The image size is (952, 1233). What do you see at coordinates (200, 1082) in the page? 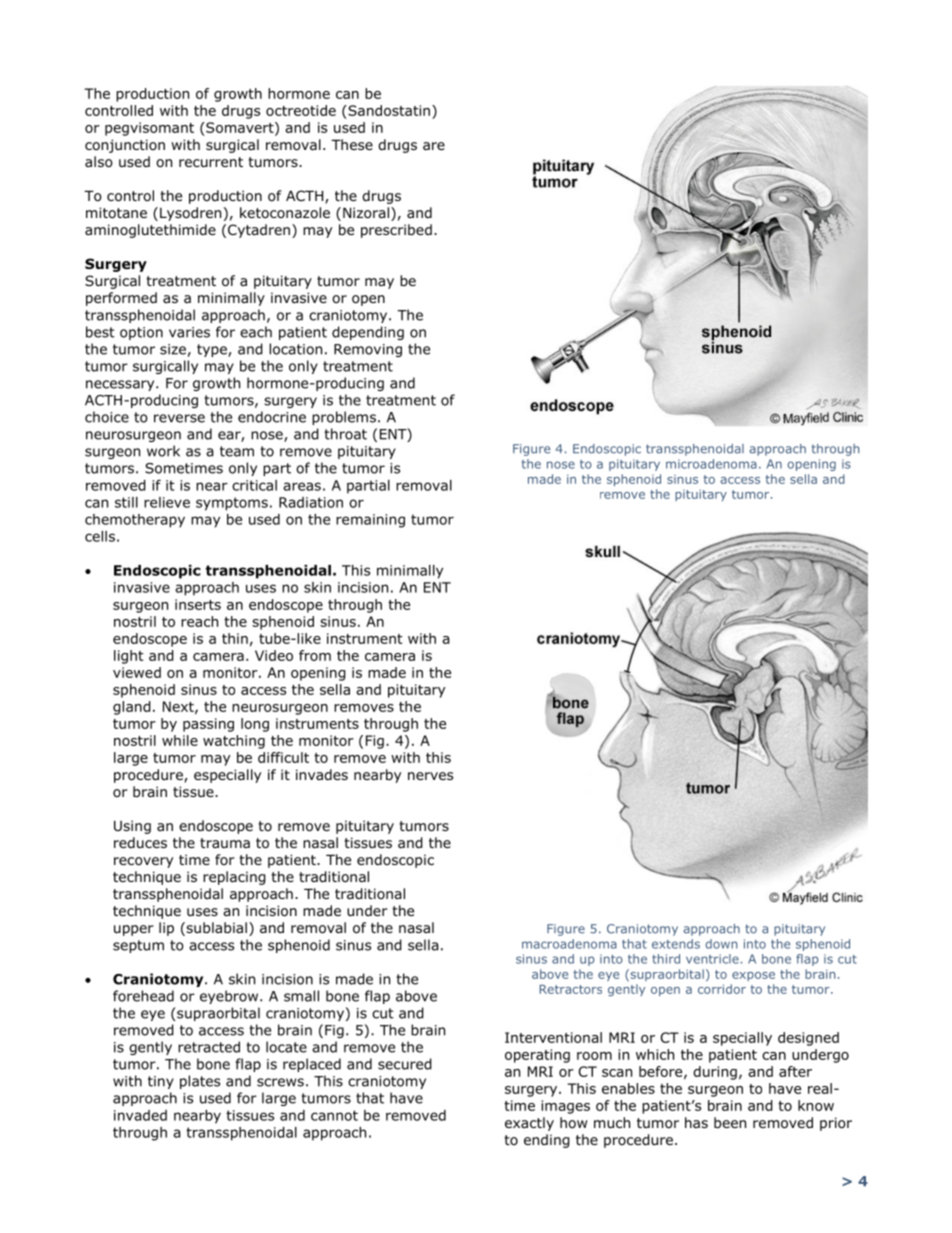
I see `plates` at bounding box center [200, 1082].
